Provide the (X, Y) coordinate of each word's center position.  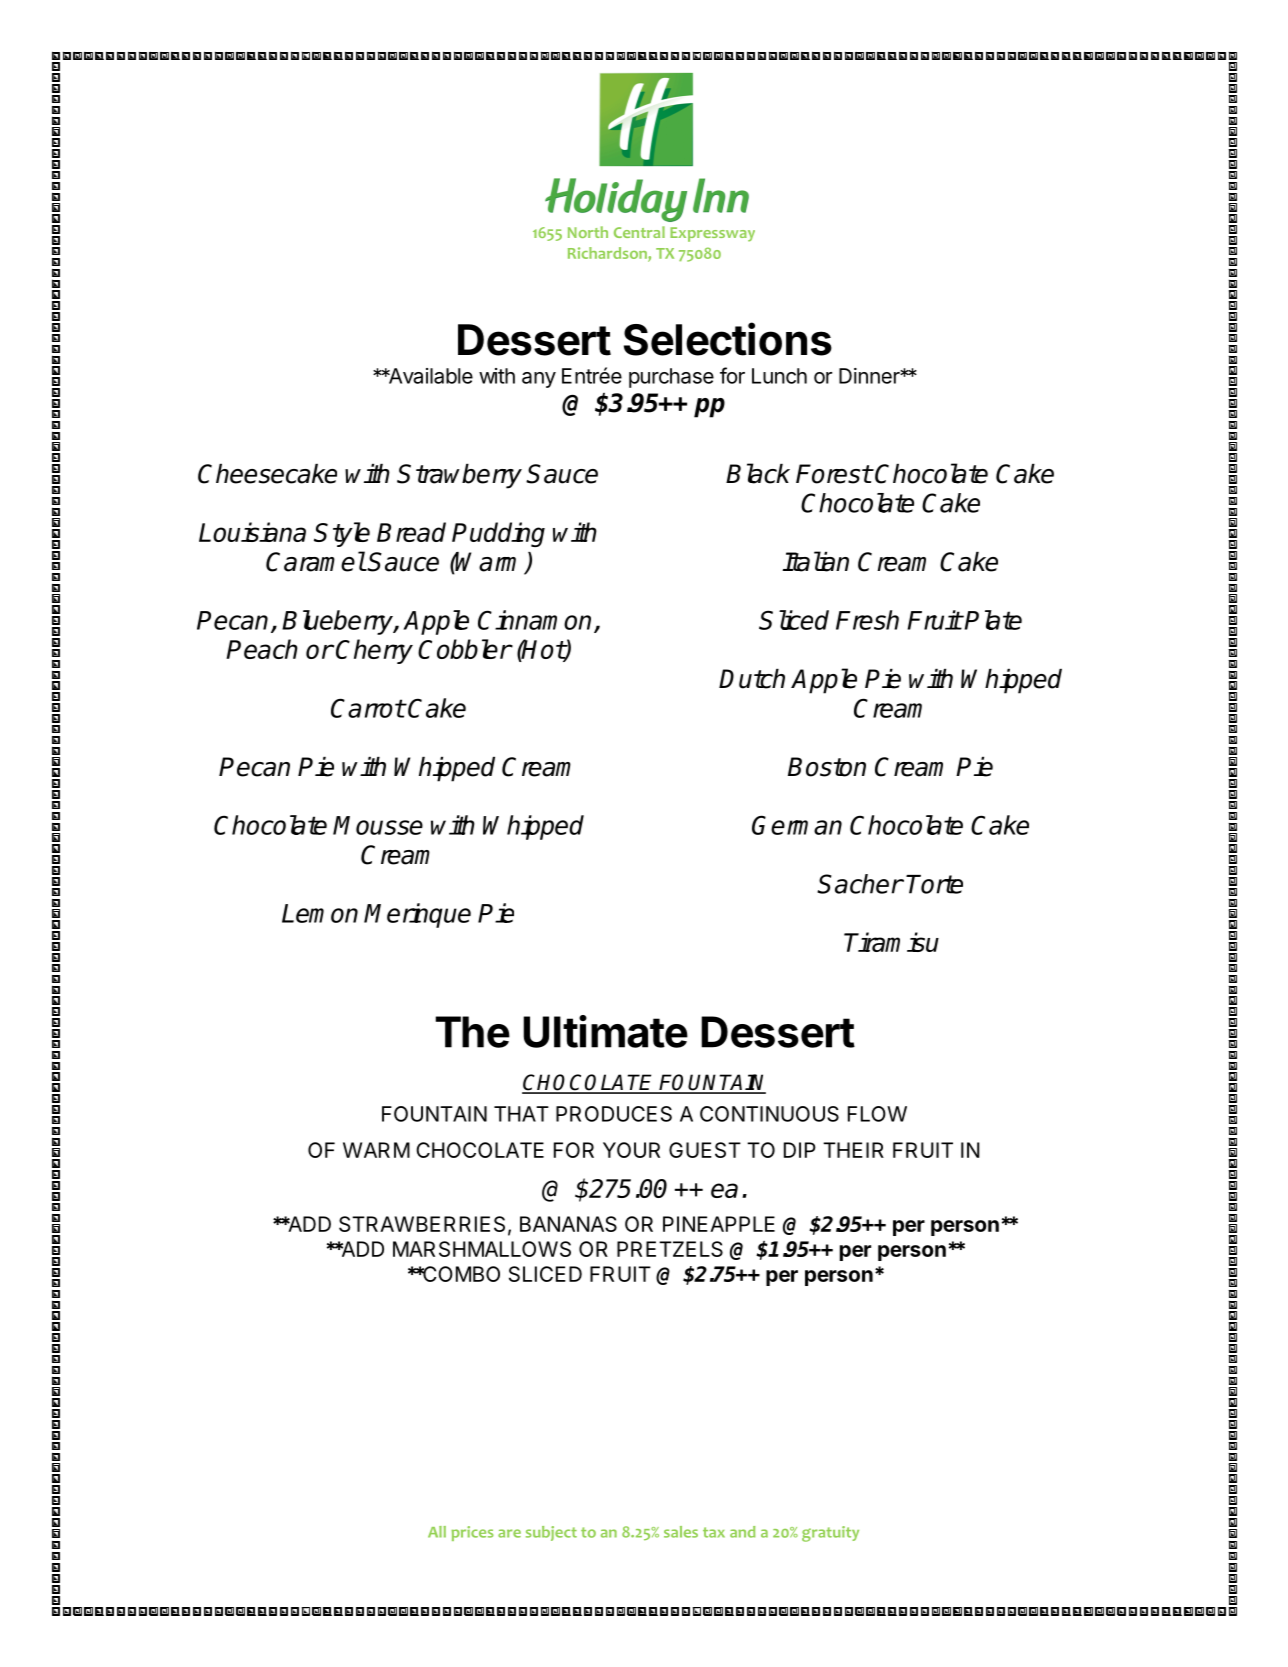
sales (681, 1532)
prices (472, 1533)
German (797, 825)
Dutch (752, 679)
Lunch (779, 376)
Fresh (867, 620)
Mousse (378, 825)
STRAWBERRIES (422, 1224)
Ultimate (605, 1031)
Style (342, 534)
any (539, 380)
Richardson (608, 254)
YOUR (631, 1150)
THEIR (853, 1150)
